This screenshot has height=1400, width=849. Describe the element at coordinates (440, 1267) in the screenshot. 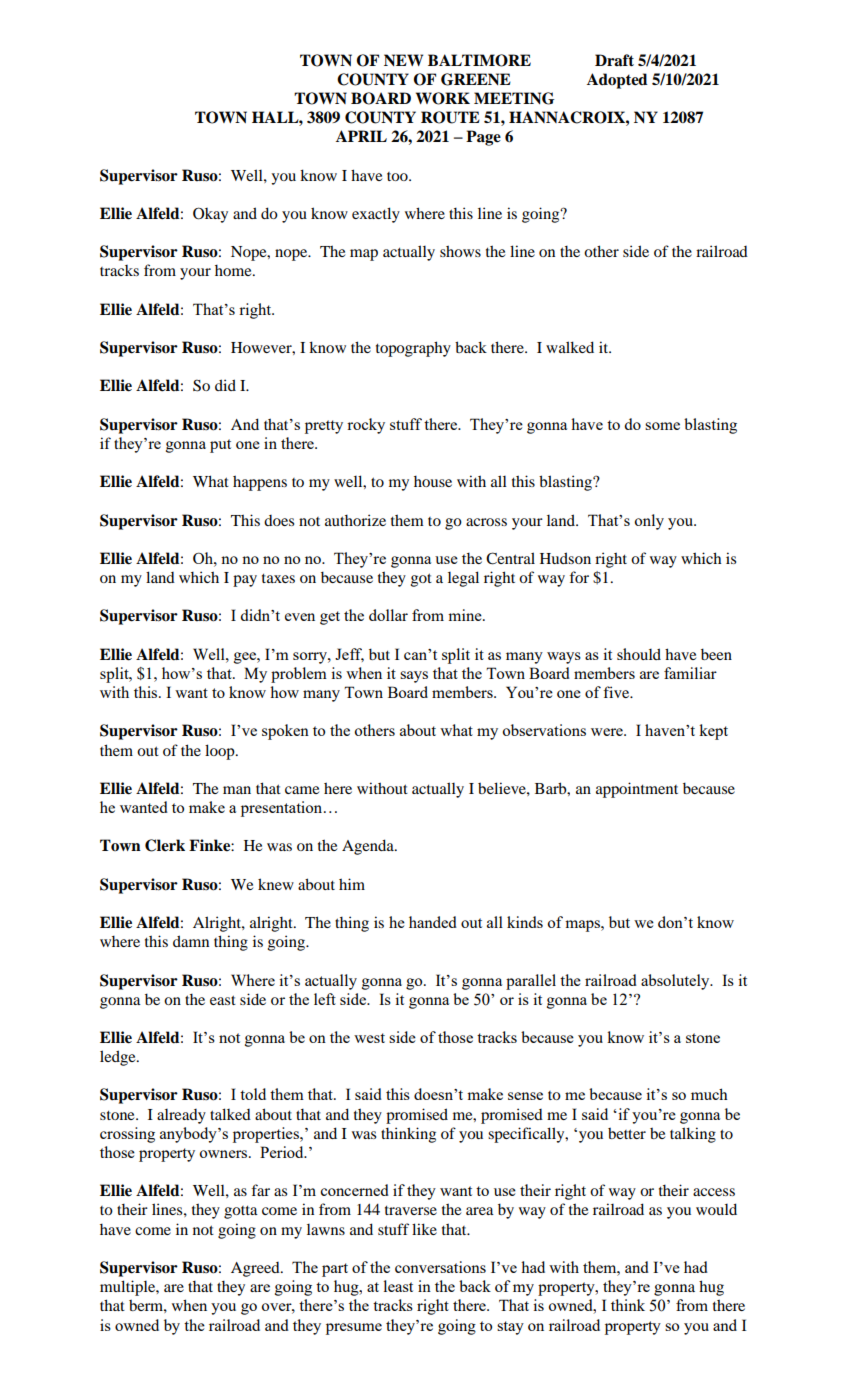

I see `conversations` at that location.
